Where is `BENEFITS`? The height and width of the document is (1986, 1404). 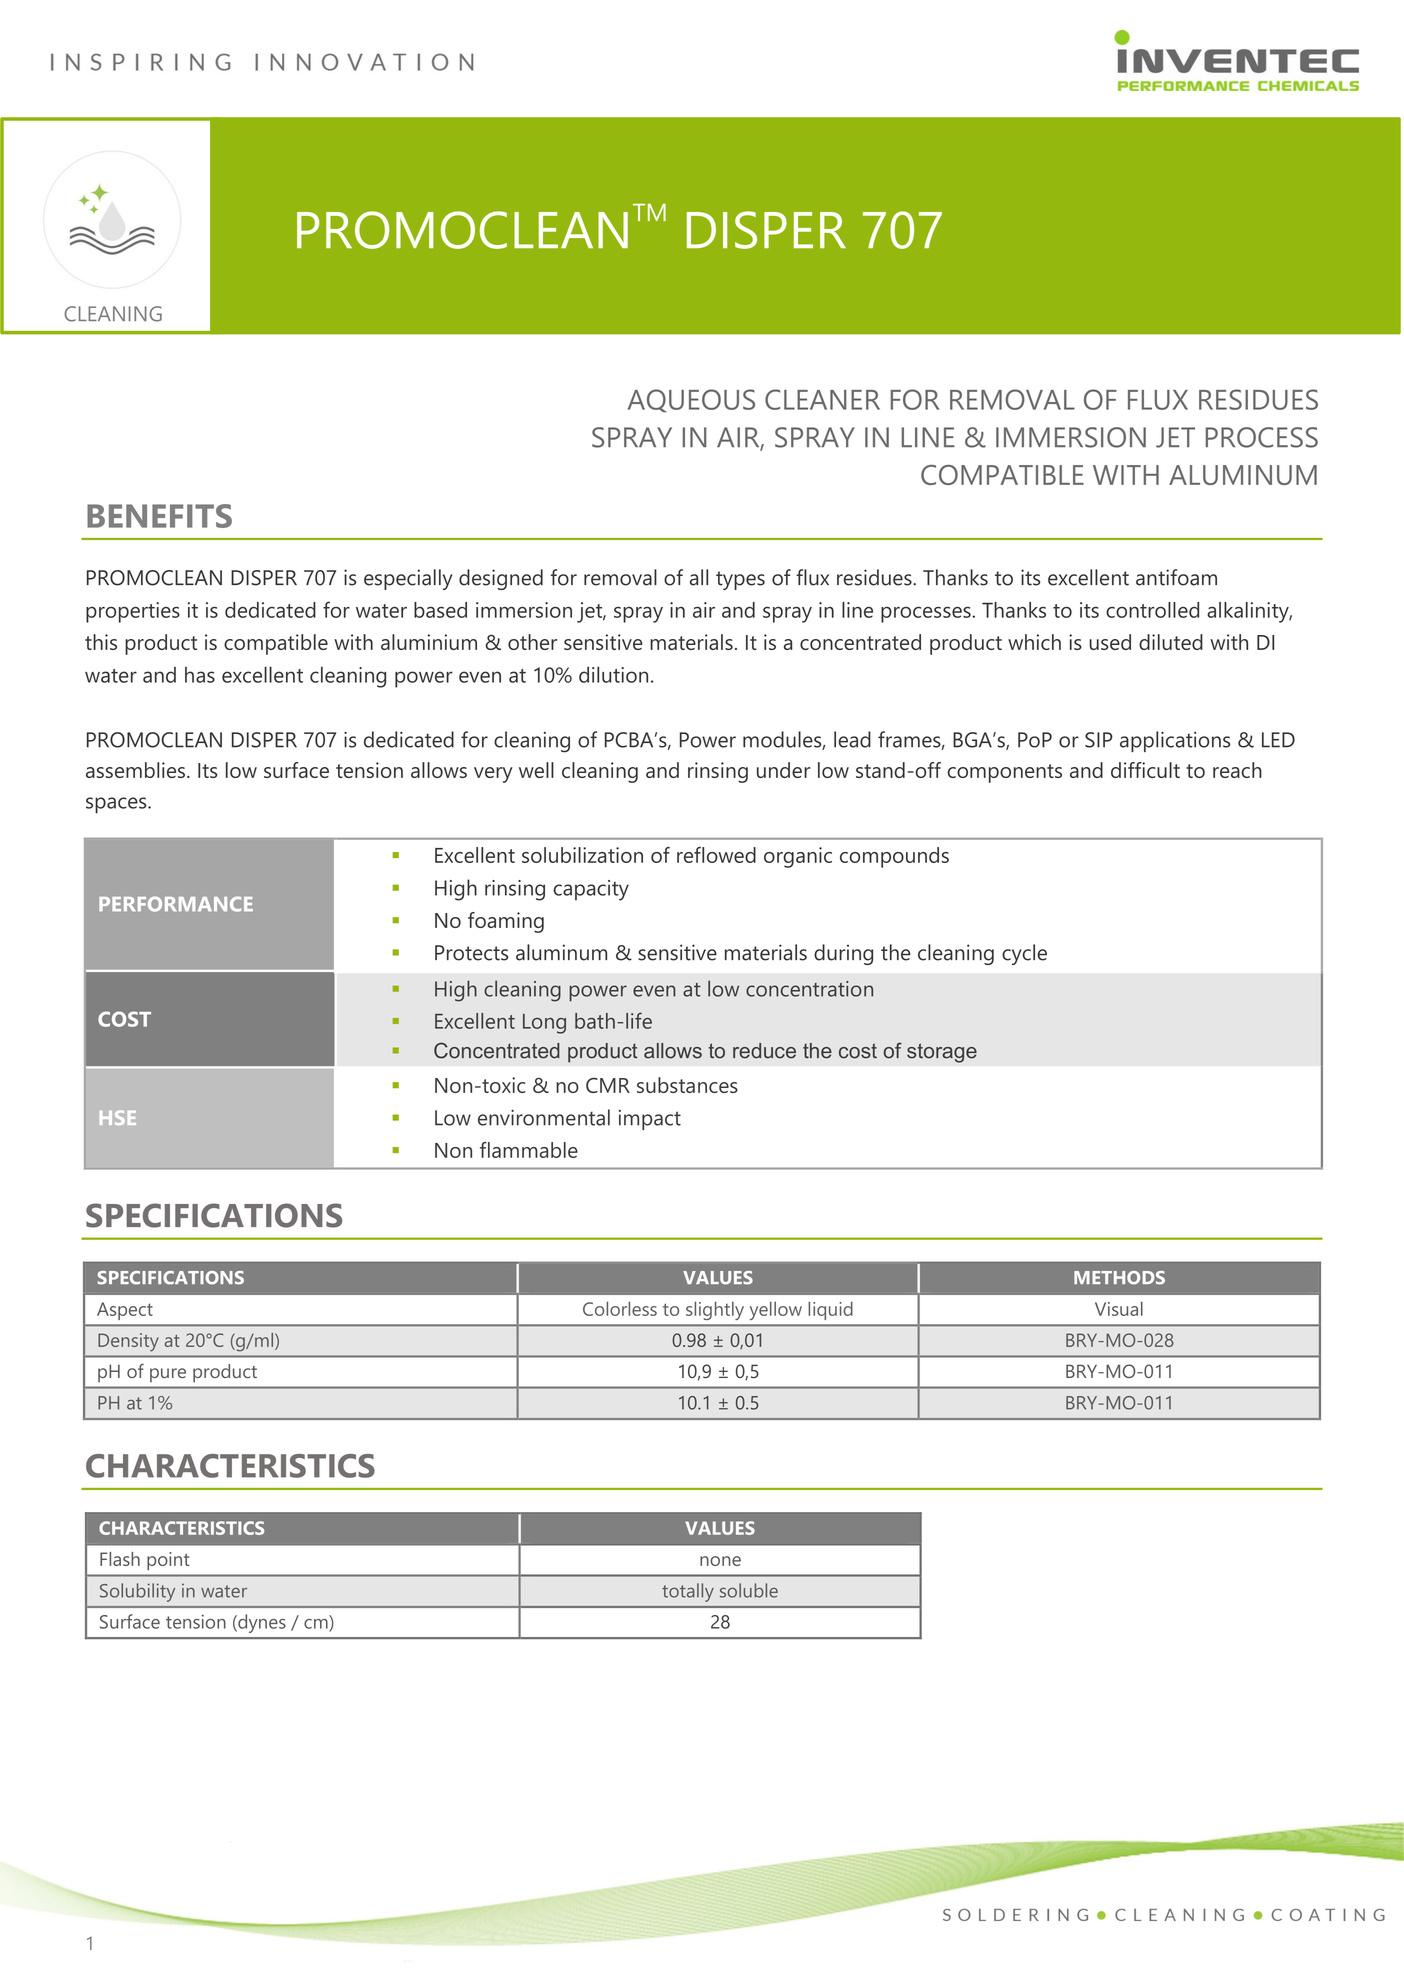 BENEFITS is located at coordinates (159, 516).
